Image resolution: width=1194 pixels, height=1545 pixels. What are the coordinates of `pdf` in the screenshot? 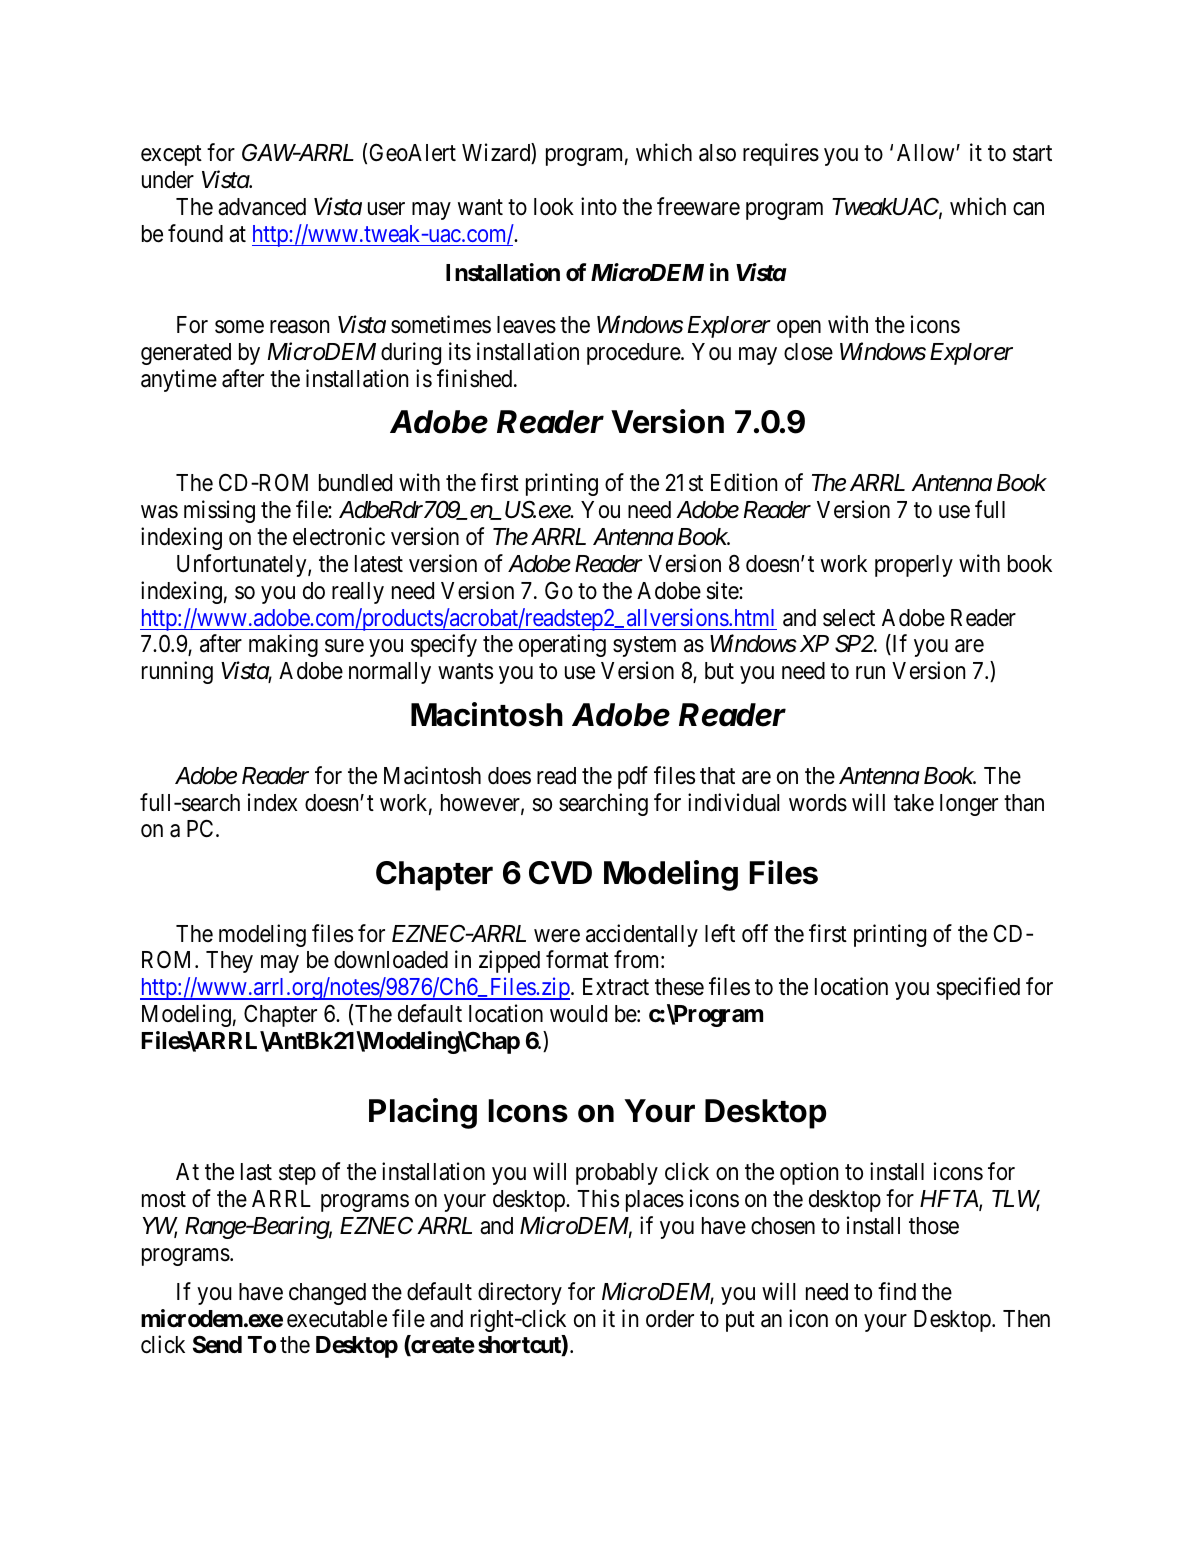 It's located at (633, 777).
